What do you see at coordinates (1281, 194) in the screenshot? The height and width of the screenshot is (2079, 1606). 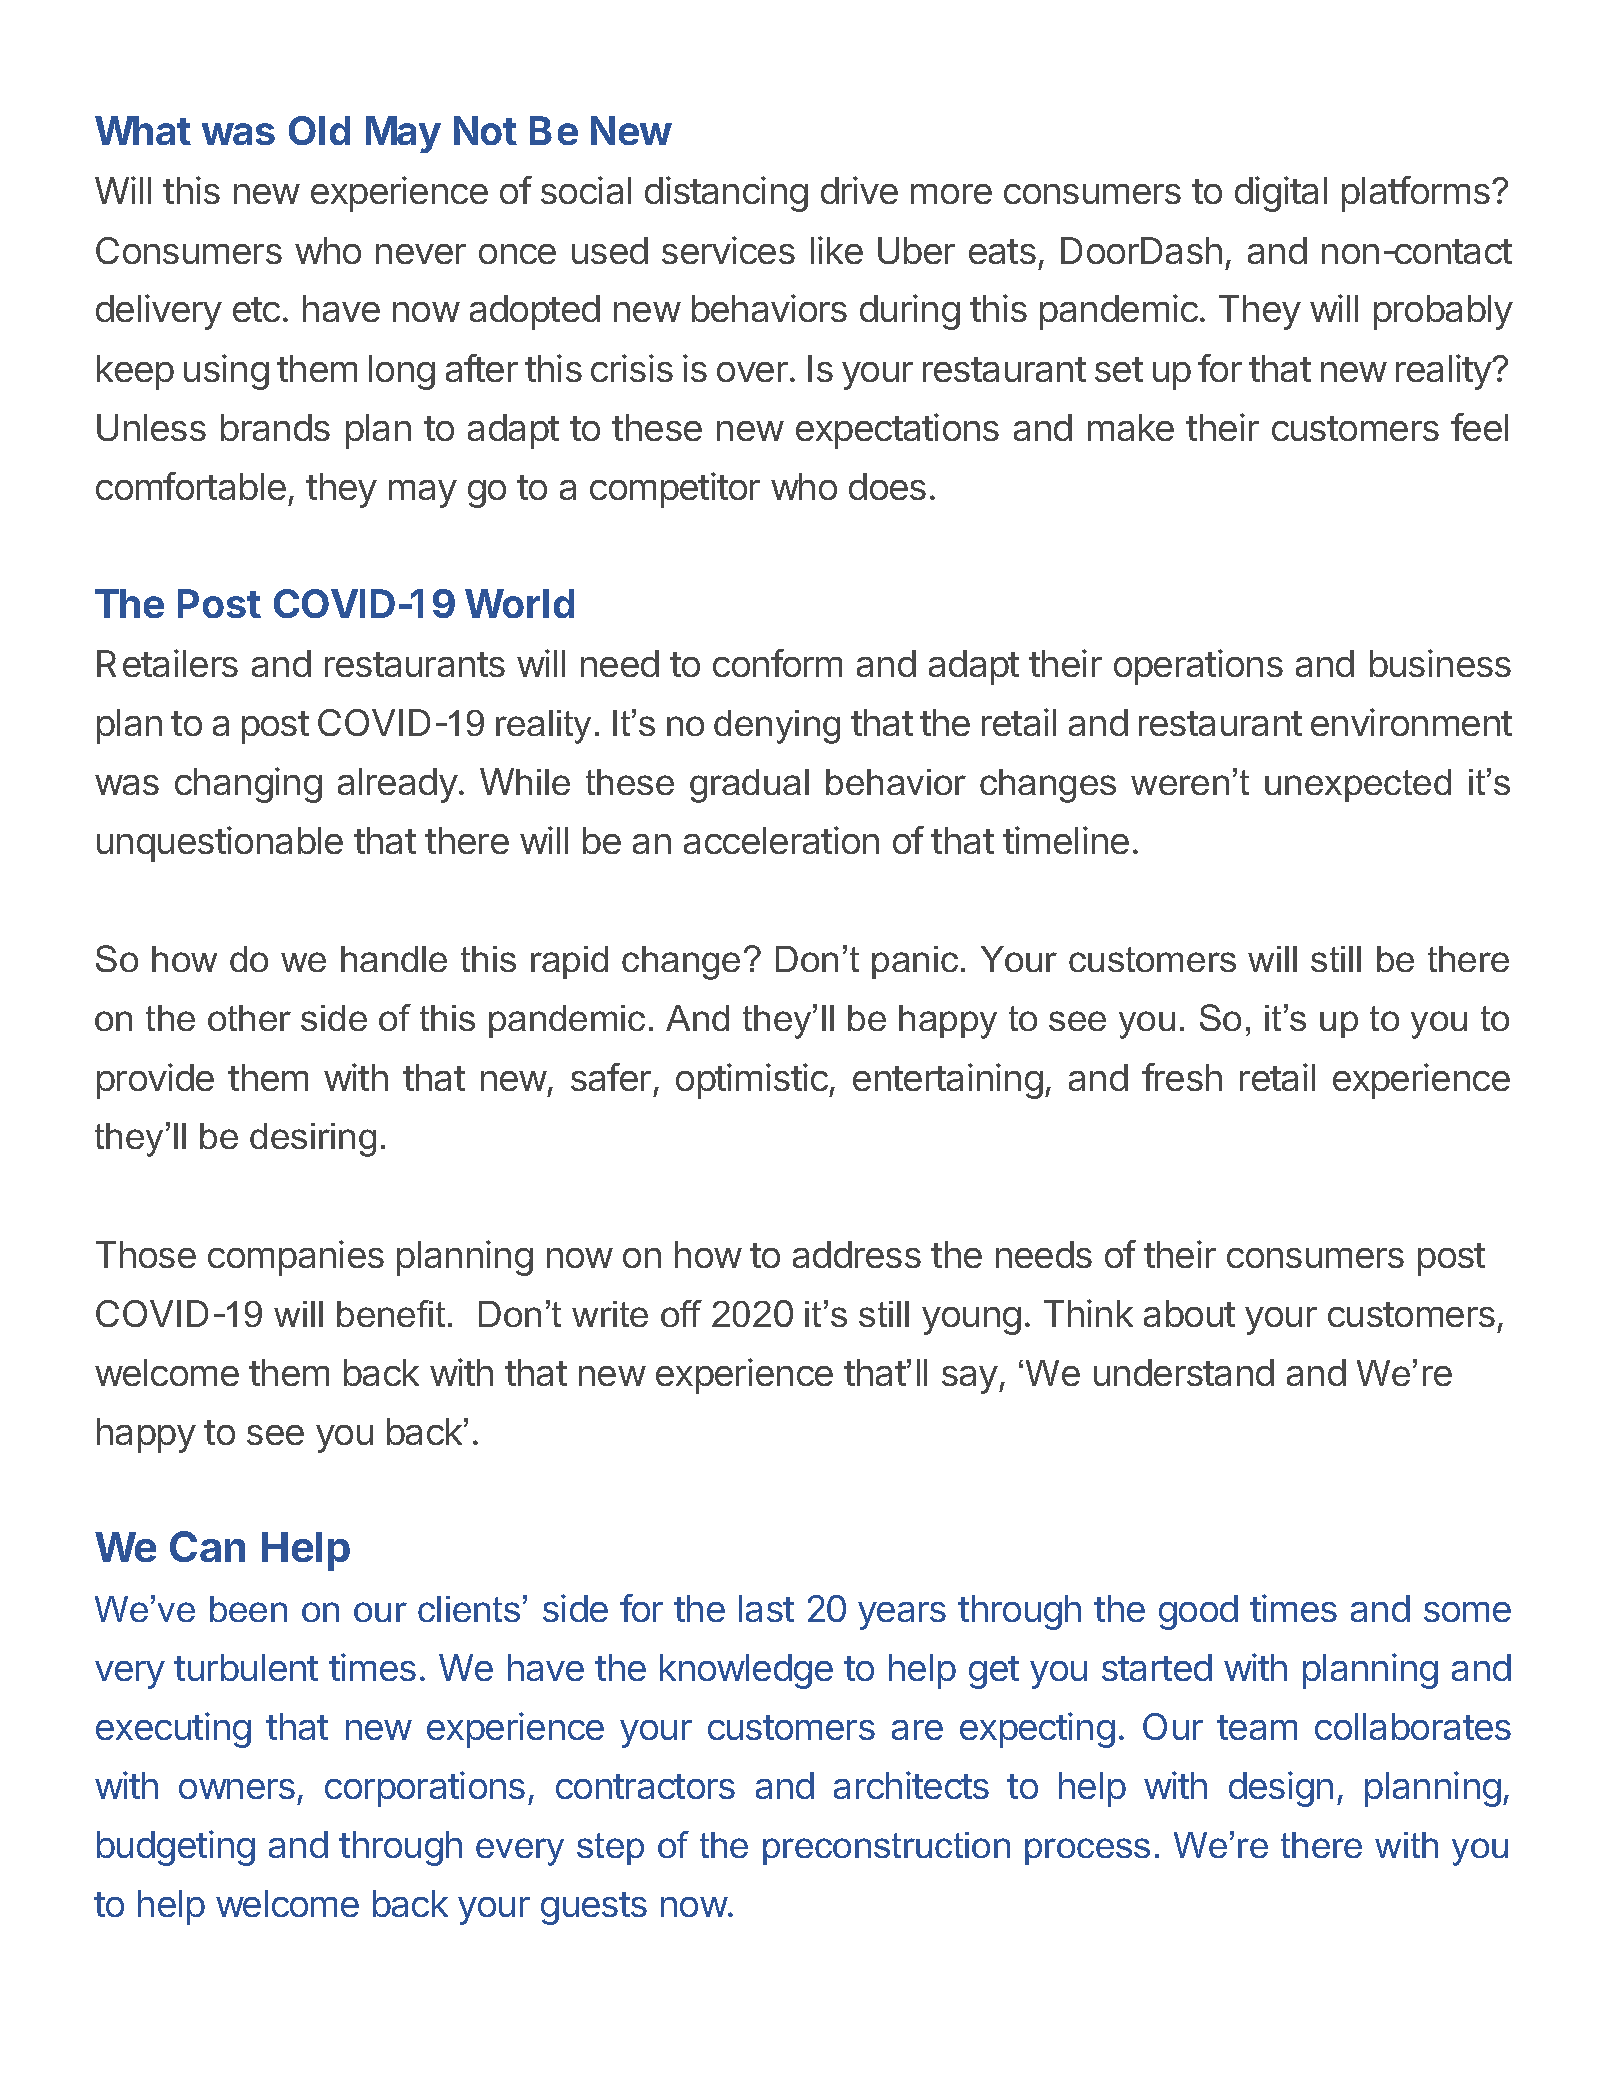 I see `digital` at bounding box center [1281, 194].
